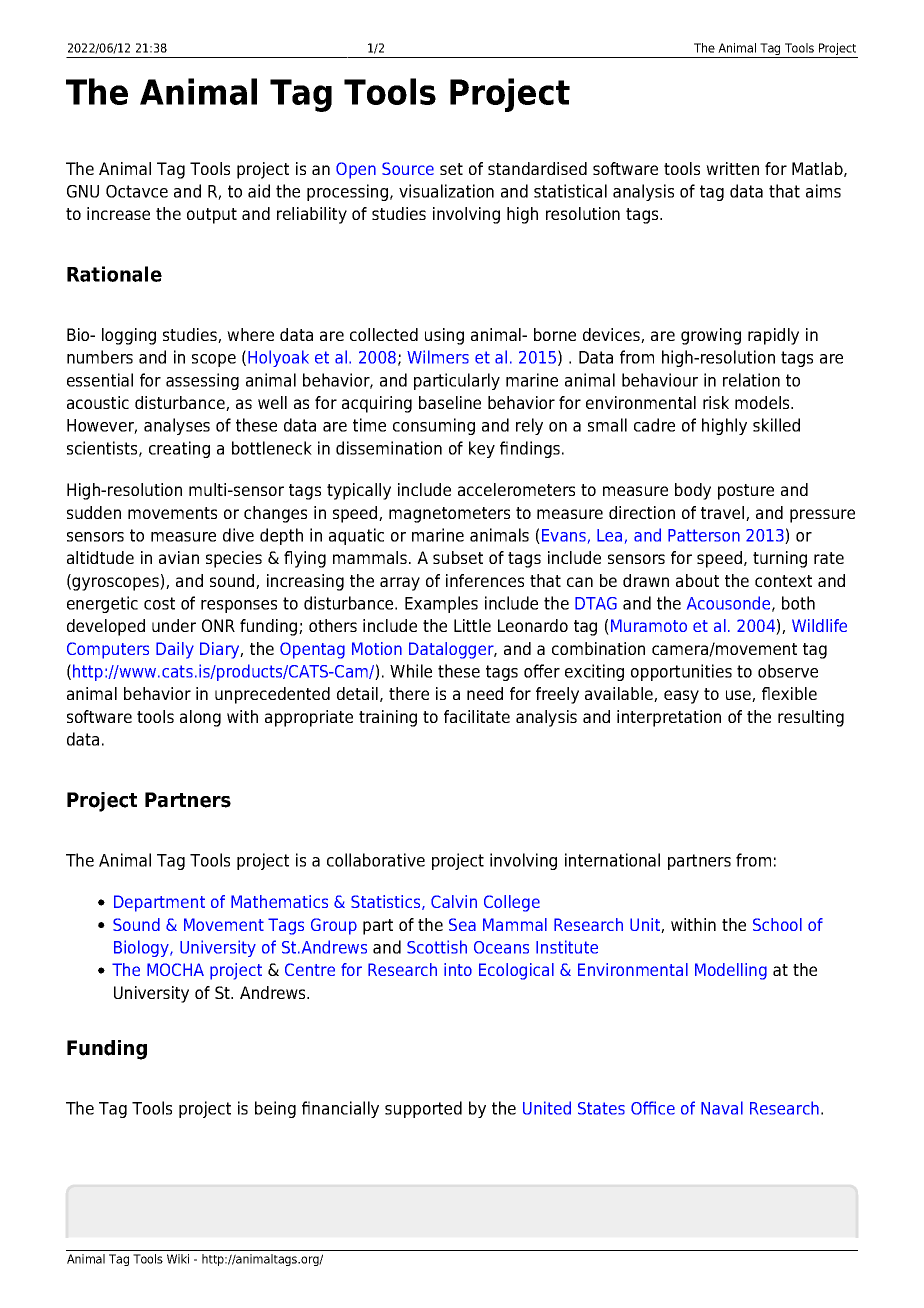 This page has height=1308, width=924. I want to click on output, so click(212, 216).
